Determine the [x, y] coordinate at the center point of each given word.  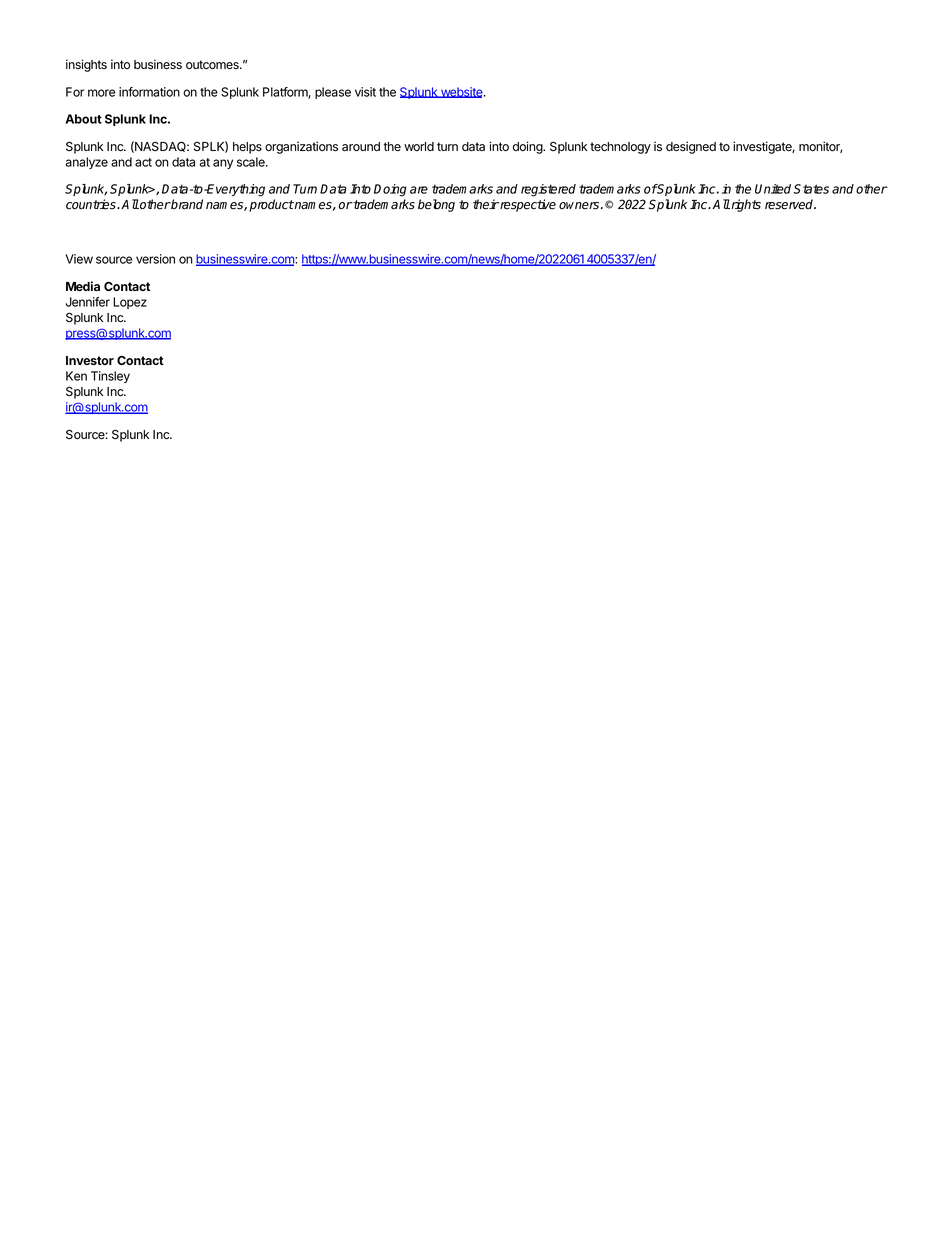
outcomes [213, 65]
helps [247, 148]
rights [745, 205]
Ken [76, 376]
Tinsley [110, 377]
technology [620, 148]
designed [691, 147]
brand [186, 204]
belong [436, 205]
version [155, 259]
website [462, 92]
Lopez [130, 303]
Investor [90, 360]
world [419, 146]
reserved [790, 204]
